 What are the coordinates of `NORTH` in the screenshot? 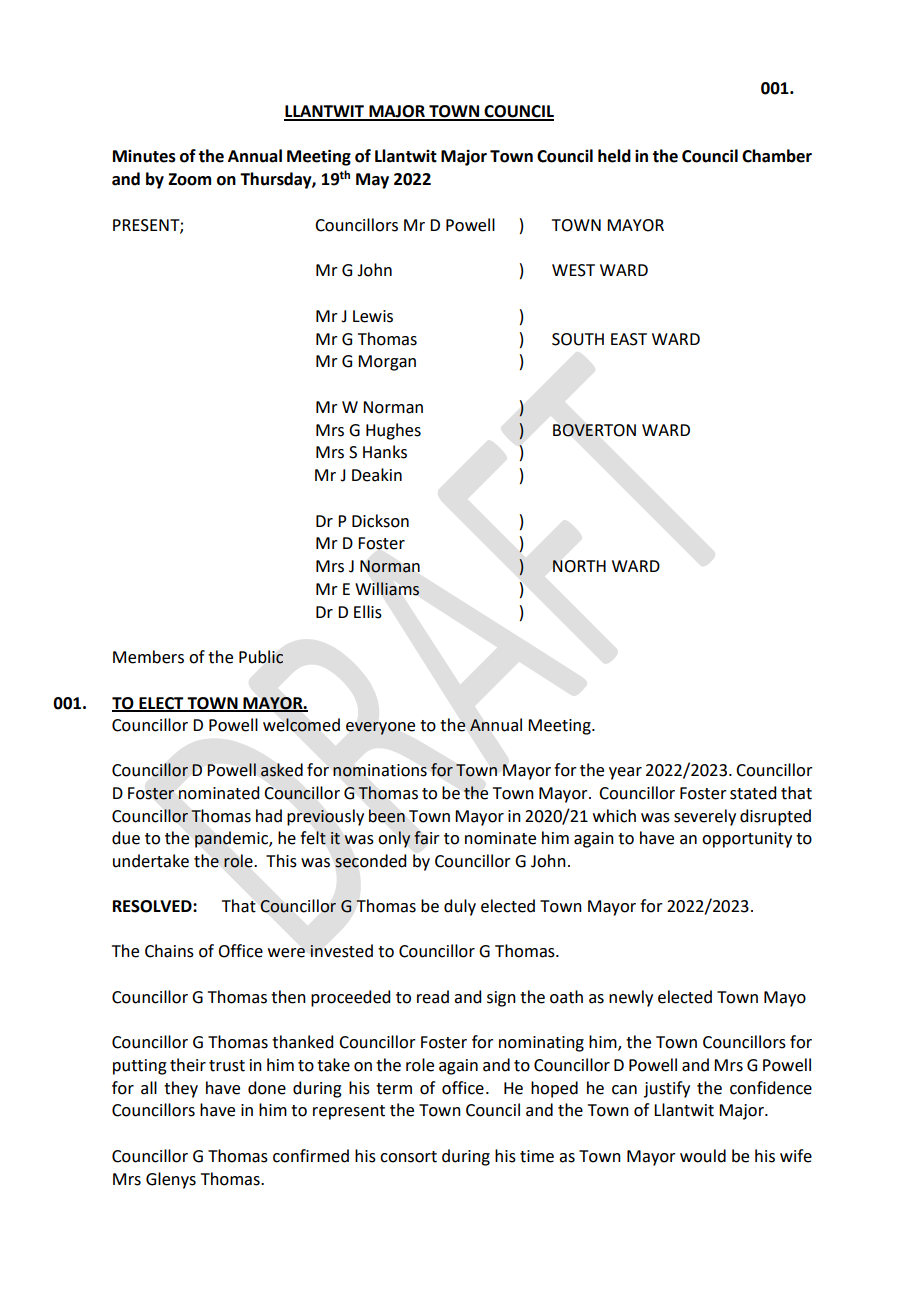 It's located at (579, 566).
